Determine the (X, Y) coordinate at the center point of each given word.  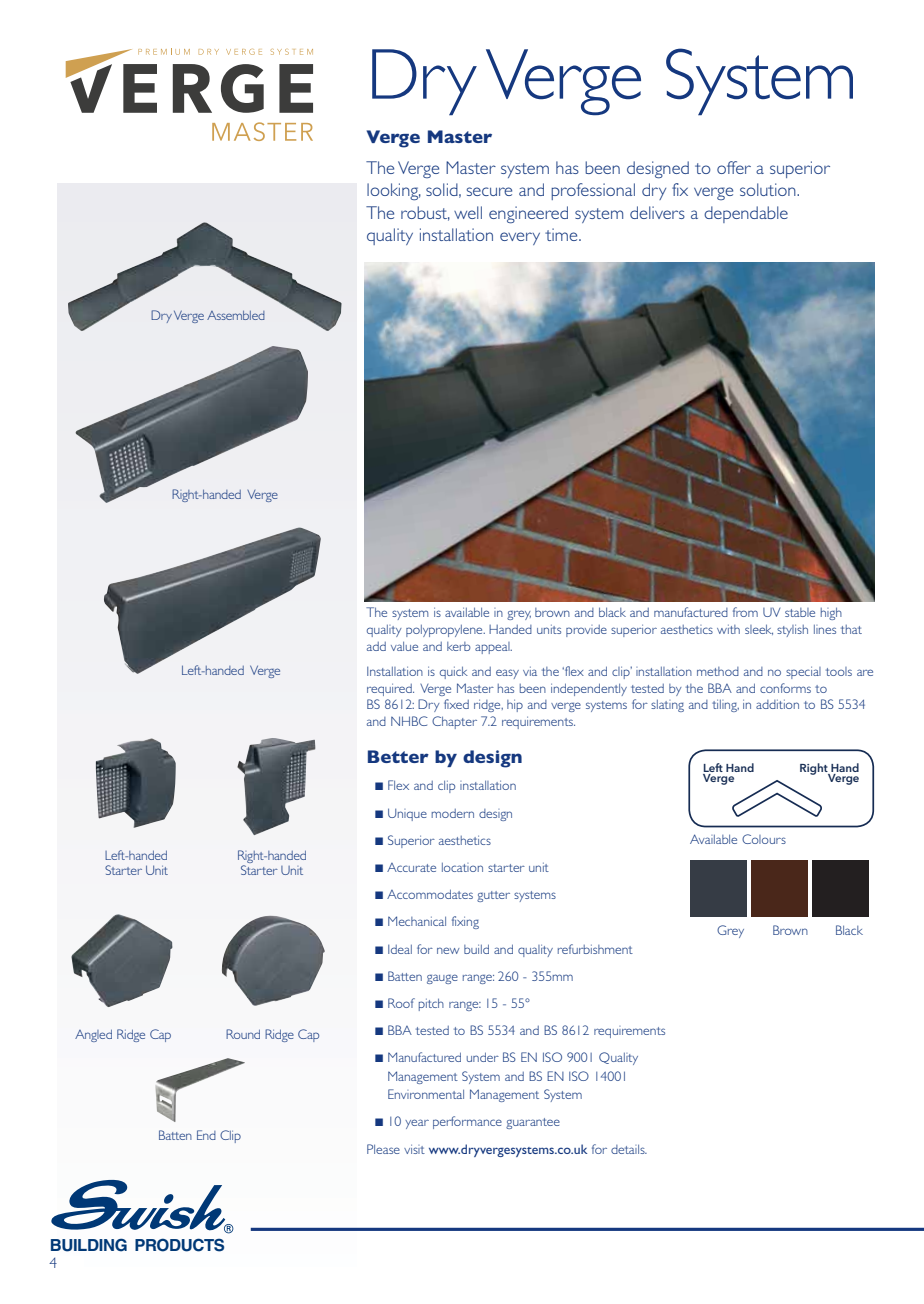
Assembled (236, 315)
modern (452, 813)
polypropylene (445, 631)
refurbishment (595, 949)
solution (769, 189)
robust (425, 213)
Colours (764, 839)
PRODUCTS (179, 1245)
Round (243, 1034)
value (404, 646)
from (745, 612)
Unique (407, 814)
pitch (431, 1004)
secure (489, 191)
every (520, 238)
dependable (746, 214)
